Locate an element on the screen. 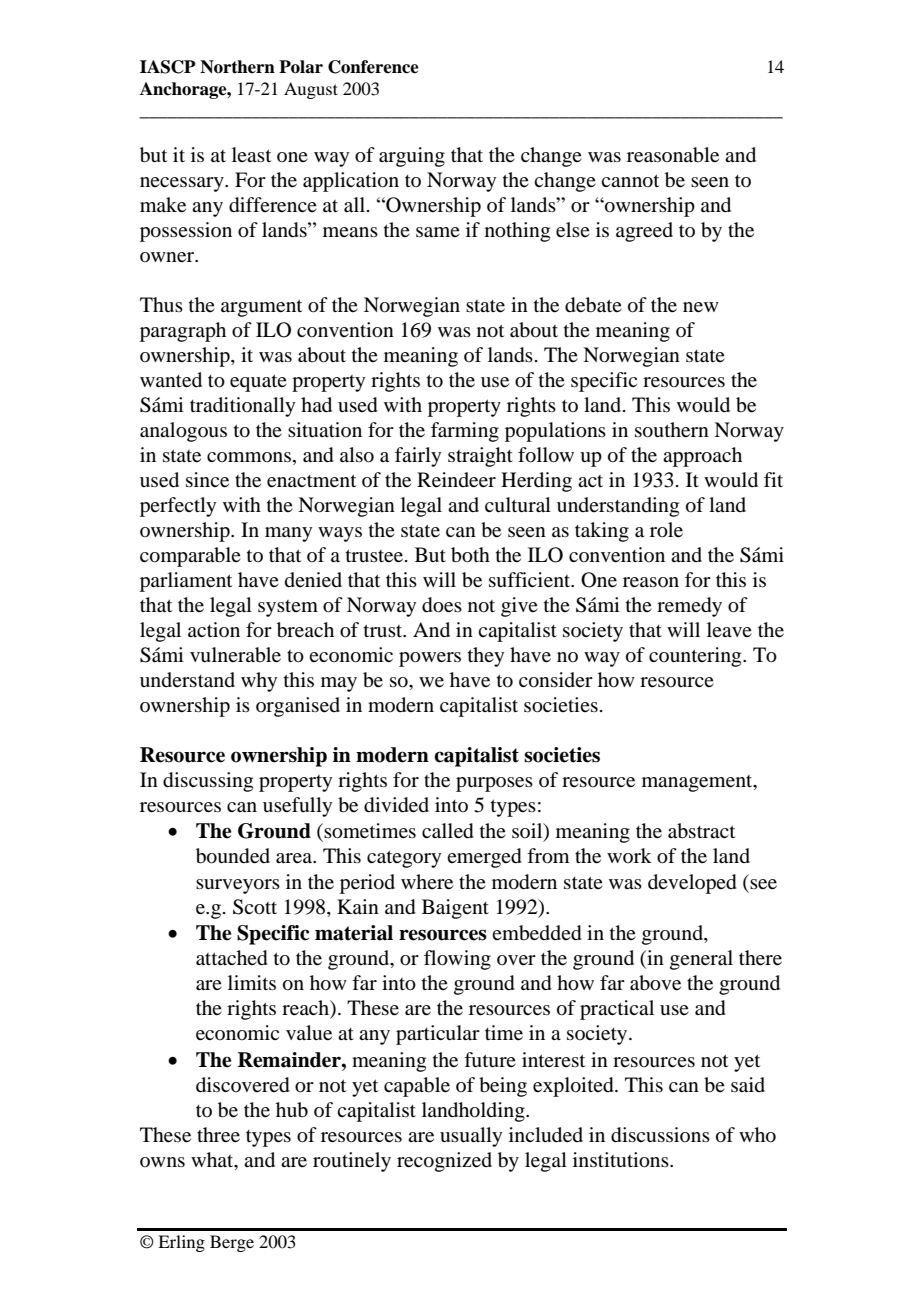  vulnerable is located at coordinates (235, 655).
